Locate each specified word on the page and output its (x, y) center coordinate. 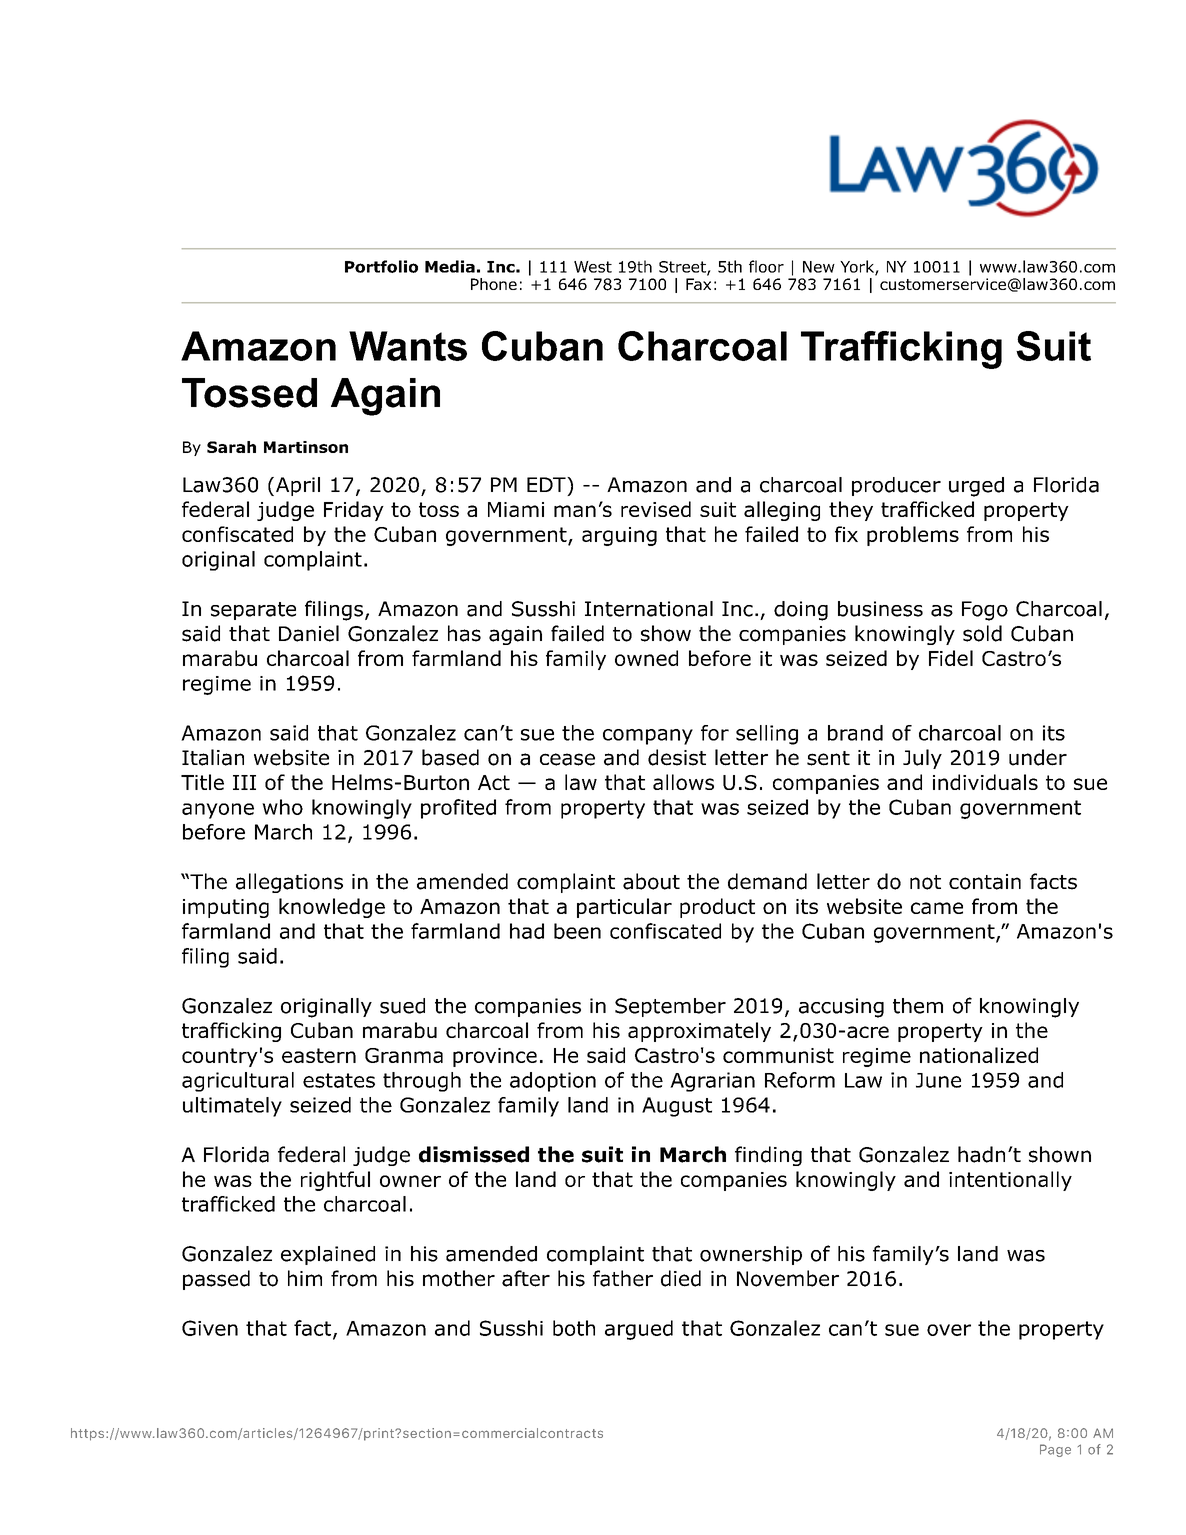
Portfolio (381, 266)
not (925, 882)
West (593, 267)
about (651, 881)
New (819, 267)
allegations (289, 883)
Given (210, 1328)
